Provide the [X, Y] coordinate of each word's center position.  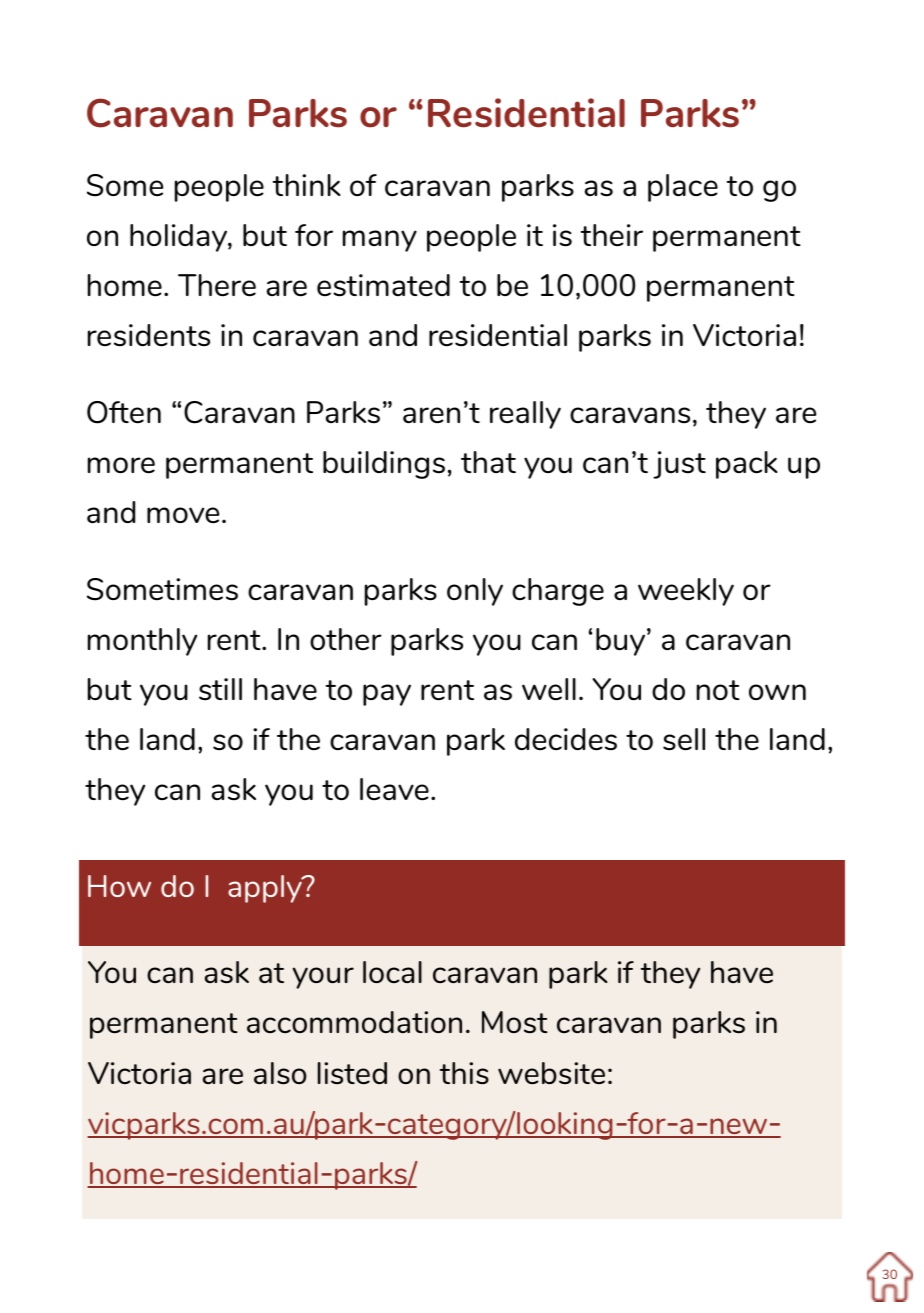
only [475, 592]
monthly [142, 642]
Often [124, 412]
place [683, 188]
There [217, 285]
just [679, 465]
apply [266, 889]
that [488, 462]
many [380, 241]
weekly [686, 592]
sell [684, 739]
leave [394, 789]
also [280, 1073]
